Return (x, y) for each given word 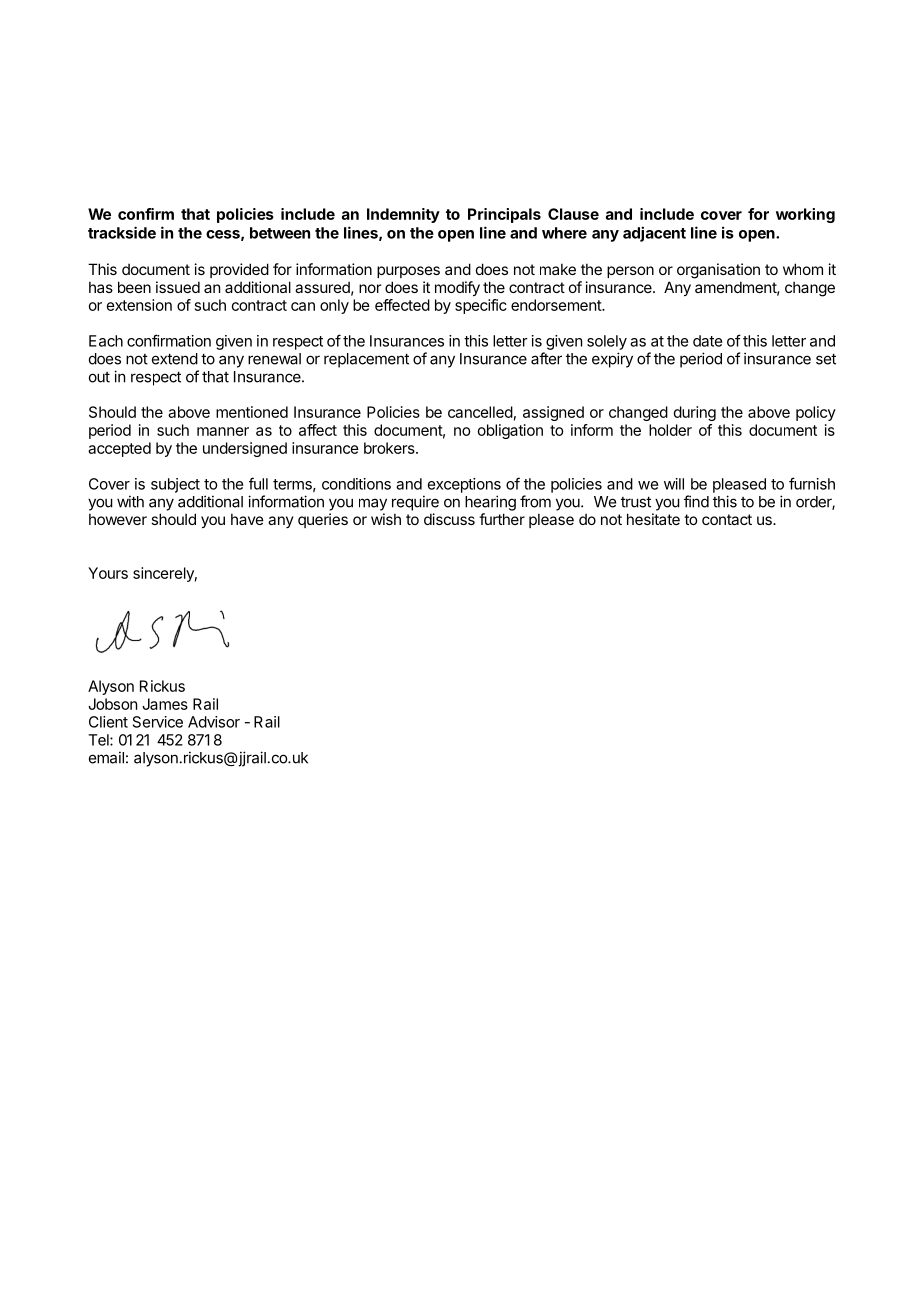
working (805, 215)
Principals (504, 215)
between (280, 233)
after (546, 358)
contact (727, 519)
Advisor (214, 722)
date (707, 341)
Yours (108, 573)
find (696, 501)
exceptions (464, 485)
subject (175, 485)
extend (175, 359)
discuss (449, 519)
